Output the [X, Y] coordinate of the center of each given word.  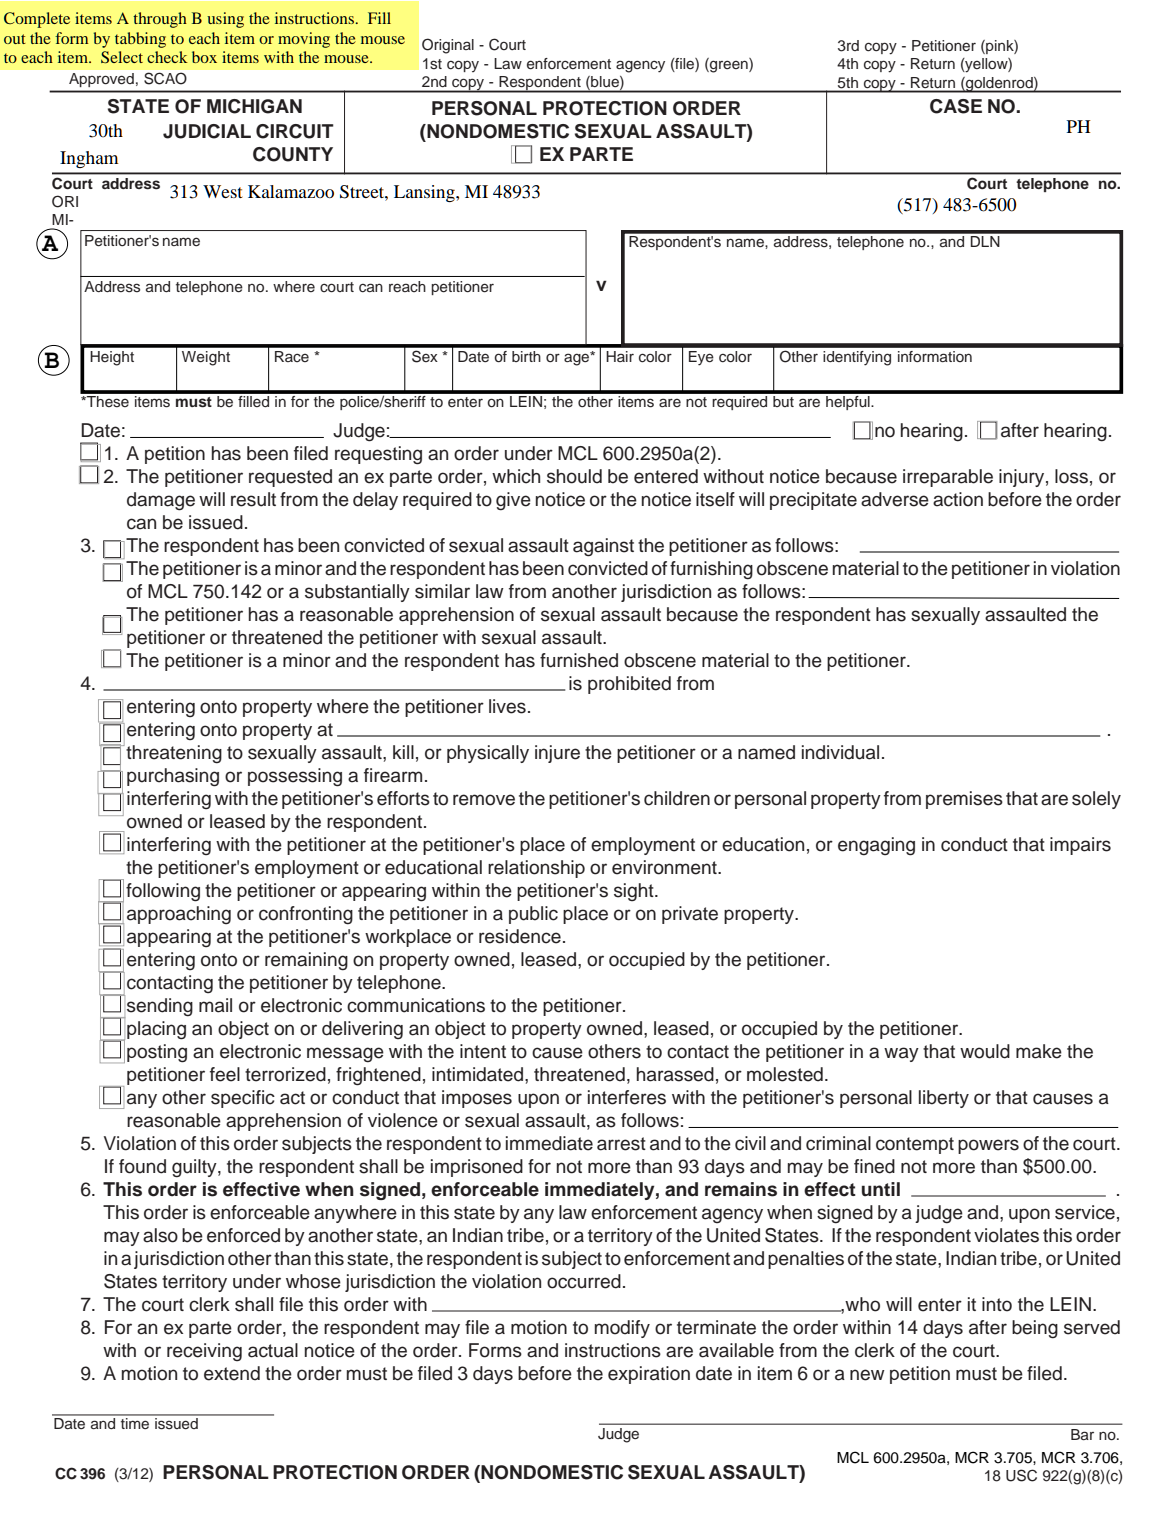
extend [232, 1373]
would [985, 1051]
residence [520, 936]
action [958, 499]
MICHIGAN [254, 106]
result [253, 499]
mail [215, 1005]
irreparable [948, 478]
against [603, 547]
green [729, 65]
